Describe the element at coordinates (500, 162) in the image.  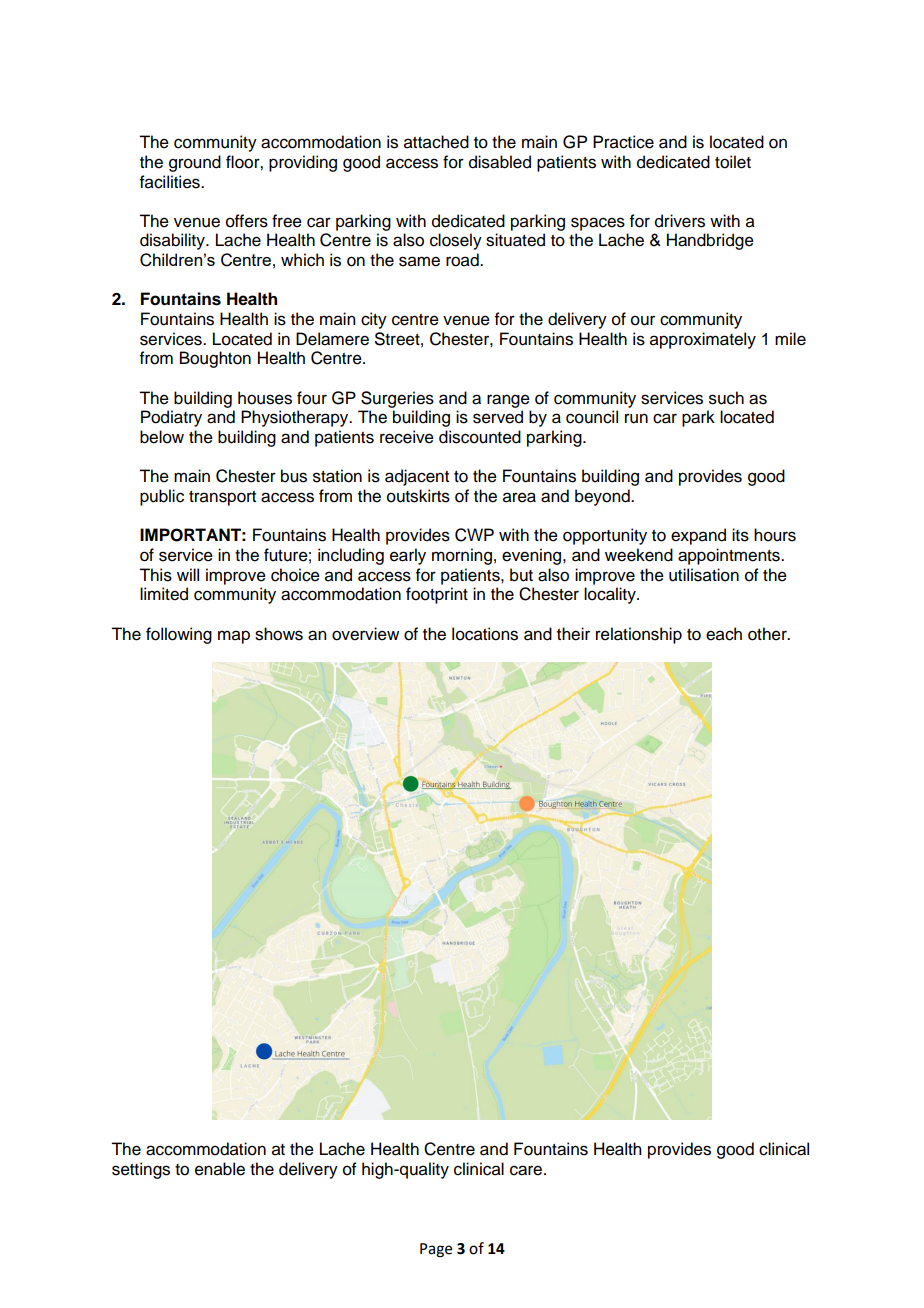
I see `disabled` at that location.
